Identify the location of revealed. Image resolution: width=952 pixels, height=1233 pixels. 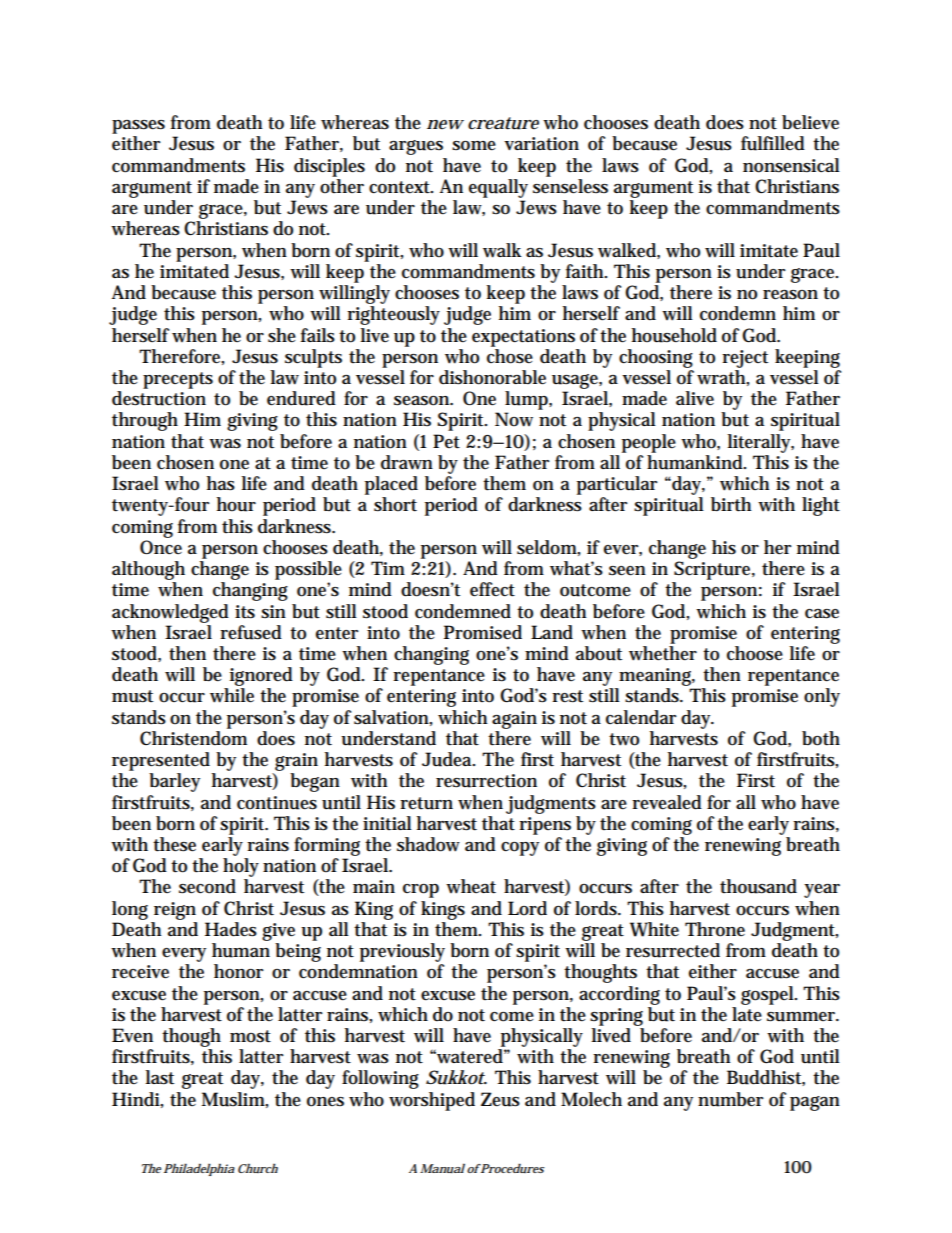
(667, 802).
